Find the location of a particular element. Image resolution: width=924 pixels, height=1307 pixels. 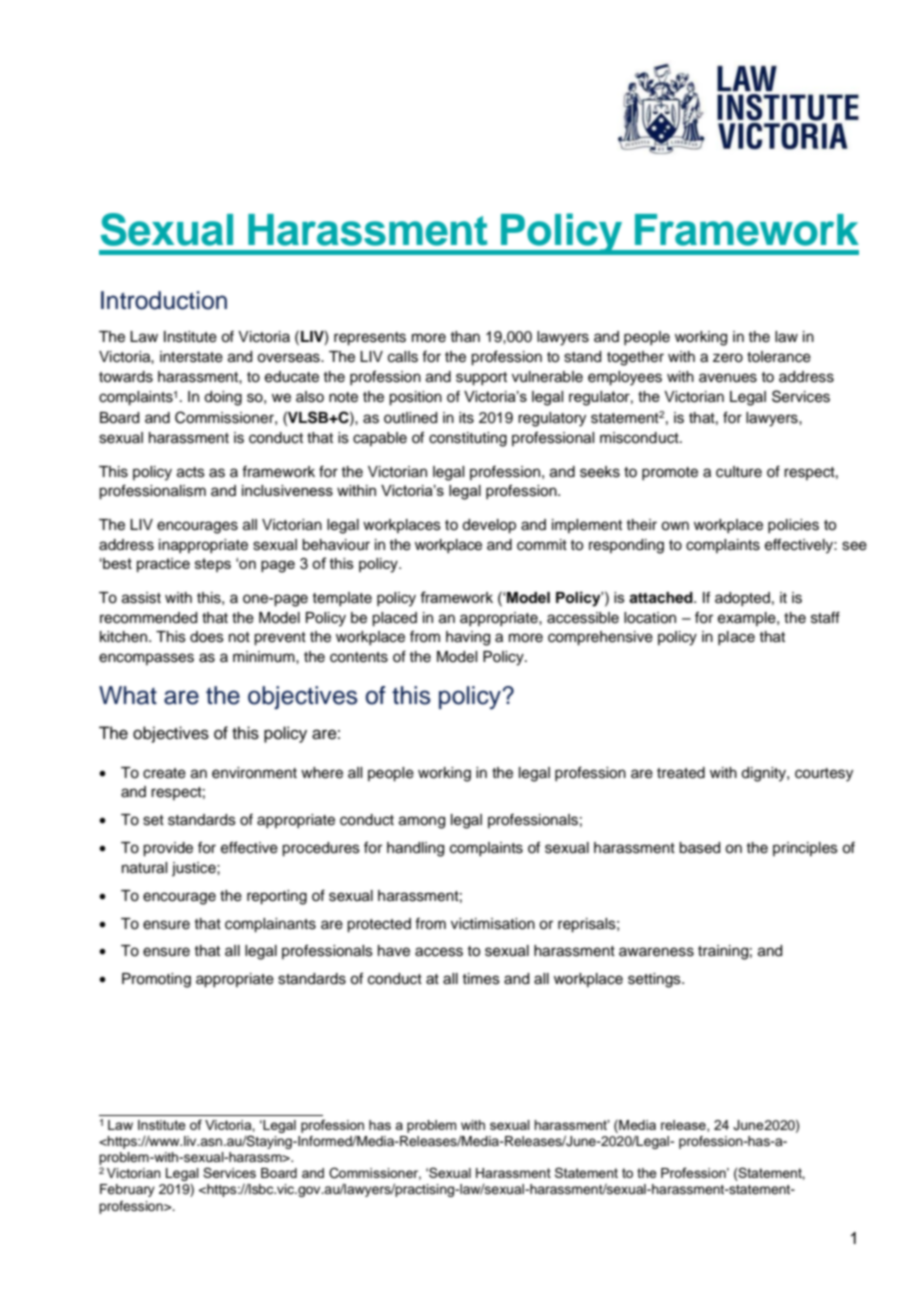

interstate is located at coordinates (191, 357).
